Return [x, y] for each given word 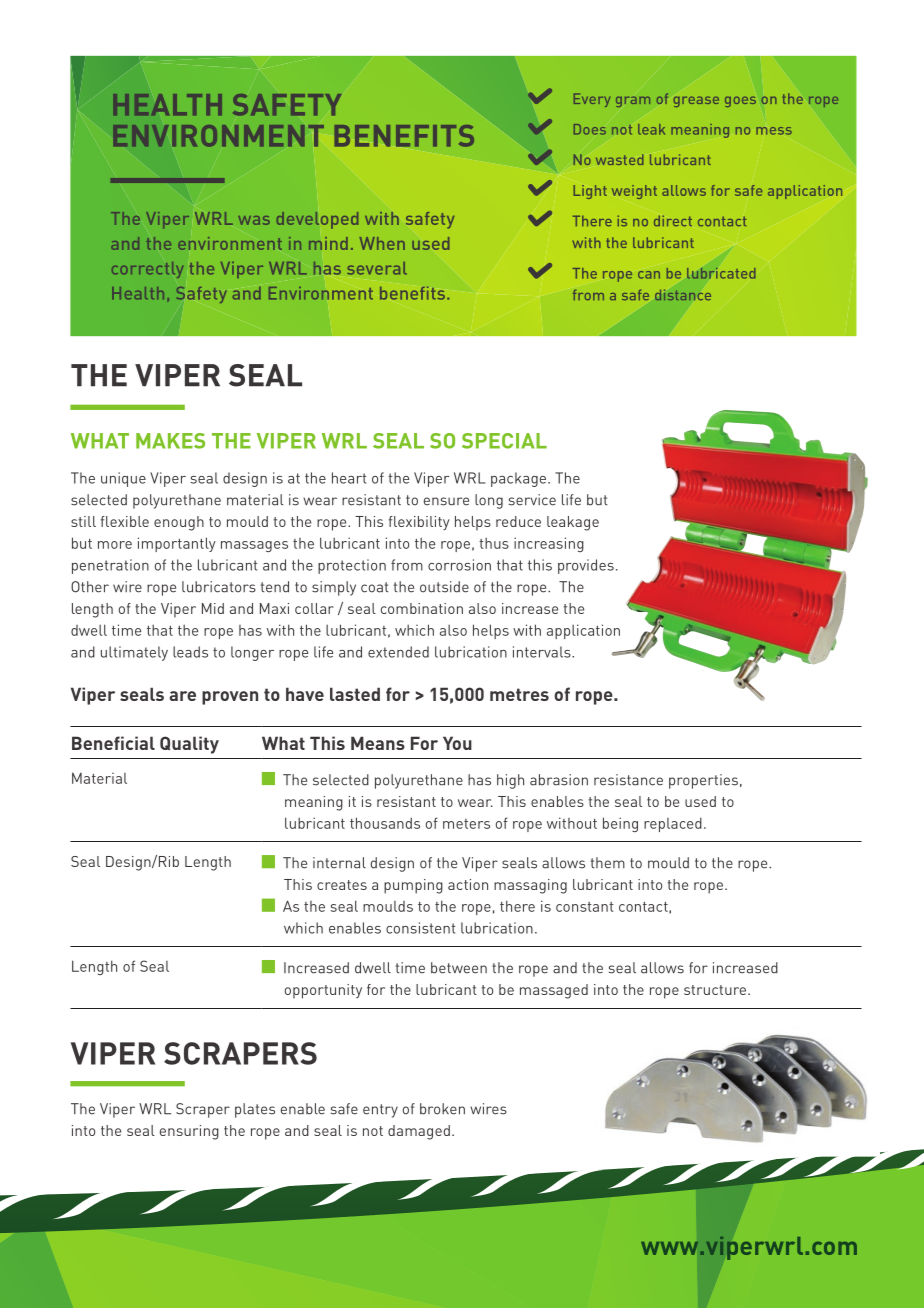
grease [696, 101]
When [382, 243]
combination [422, 608]
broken [442, 1109]
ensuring [189, 1132]
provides [586, 566]
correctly [147, 270]
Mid [213, 608]
